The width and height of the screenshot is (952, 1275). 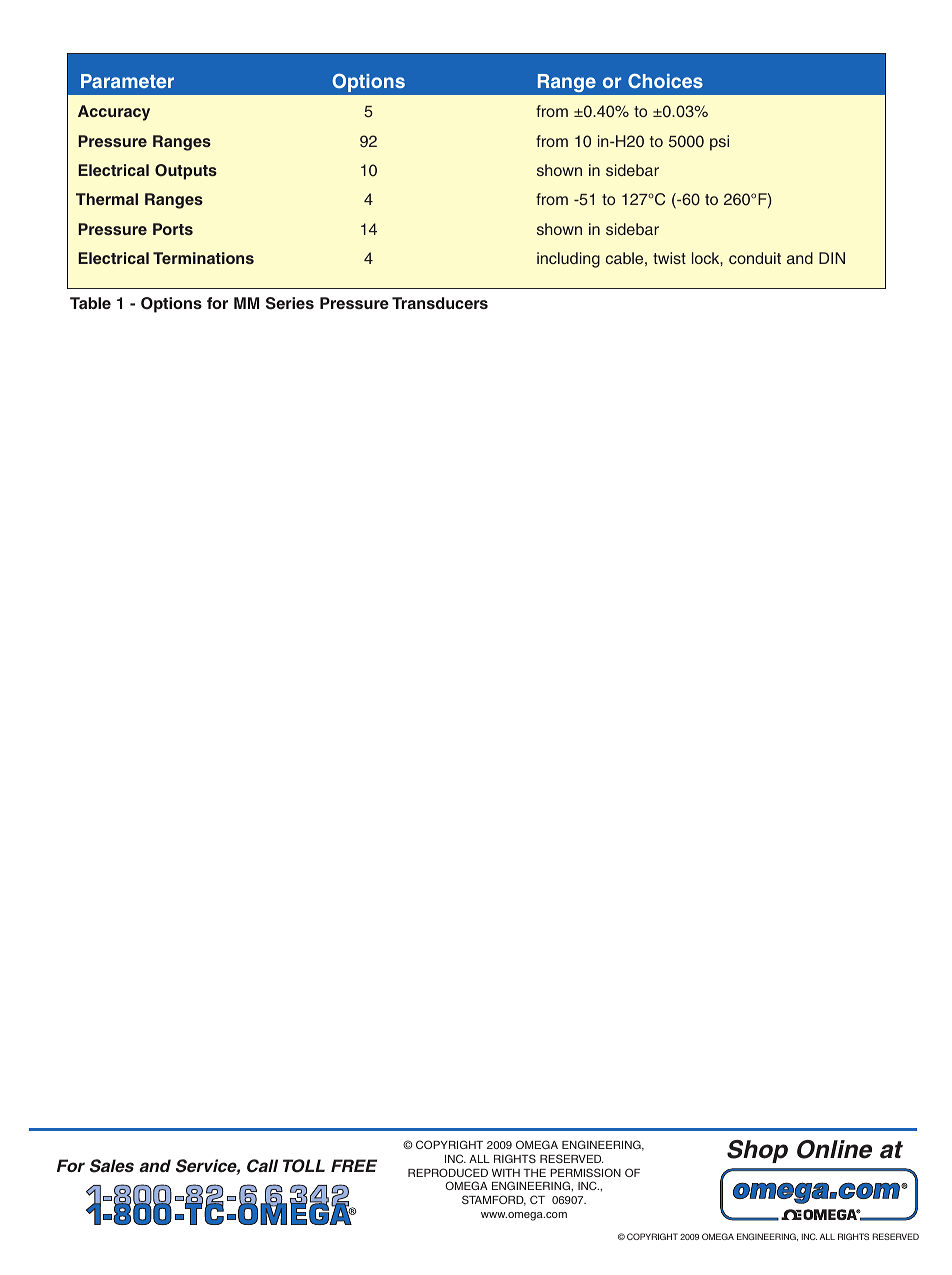 What do you see at coordinates (440, 303) in the screenshot?
I see `Transducers` at bounding box center [440, 303].
